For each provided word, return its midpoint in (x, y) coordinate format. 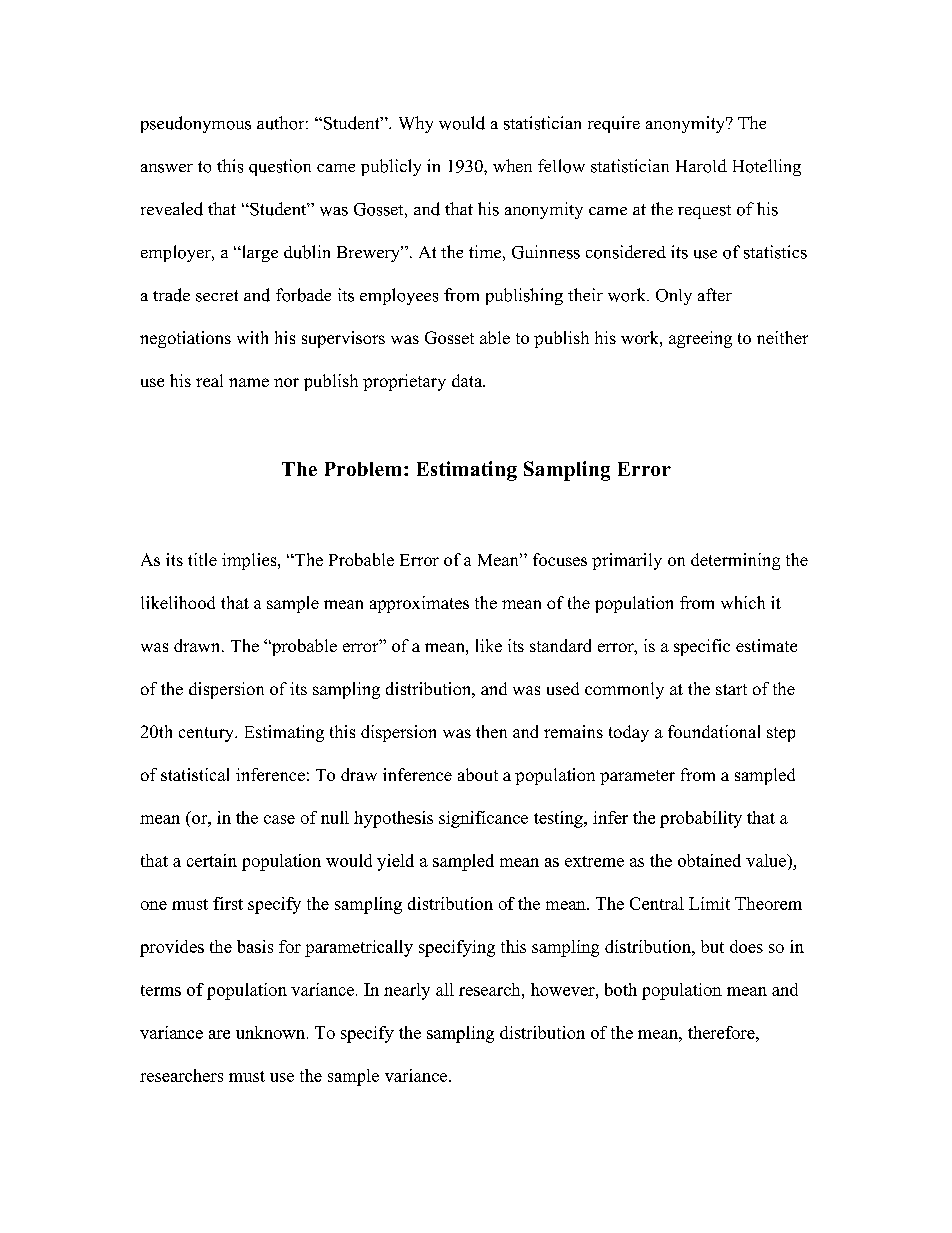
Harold (701, 166)
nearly (407, 991)
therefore (722, 1032)
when (512, 165)
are (219, 1034)
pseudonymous (196, 124)
